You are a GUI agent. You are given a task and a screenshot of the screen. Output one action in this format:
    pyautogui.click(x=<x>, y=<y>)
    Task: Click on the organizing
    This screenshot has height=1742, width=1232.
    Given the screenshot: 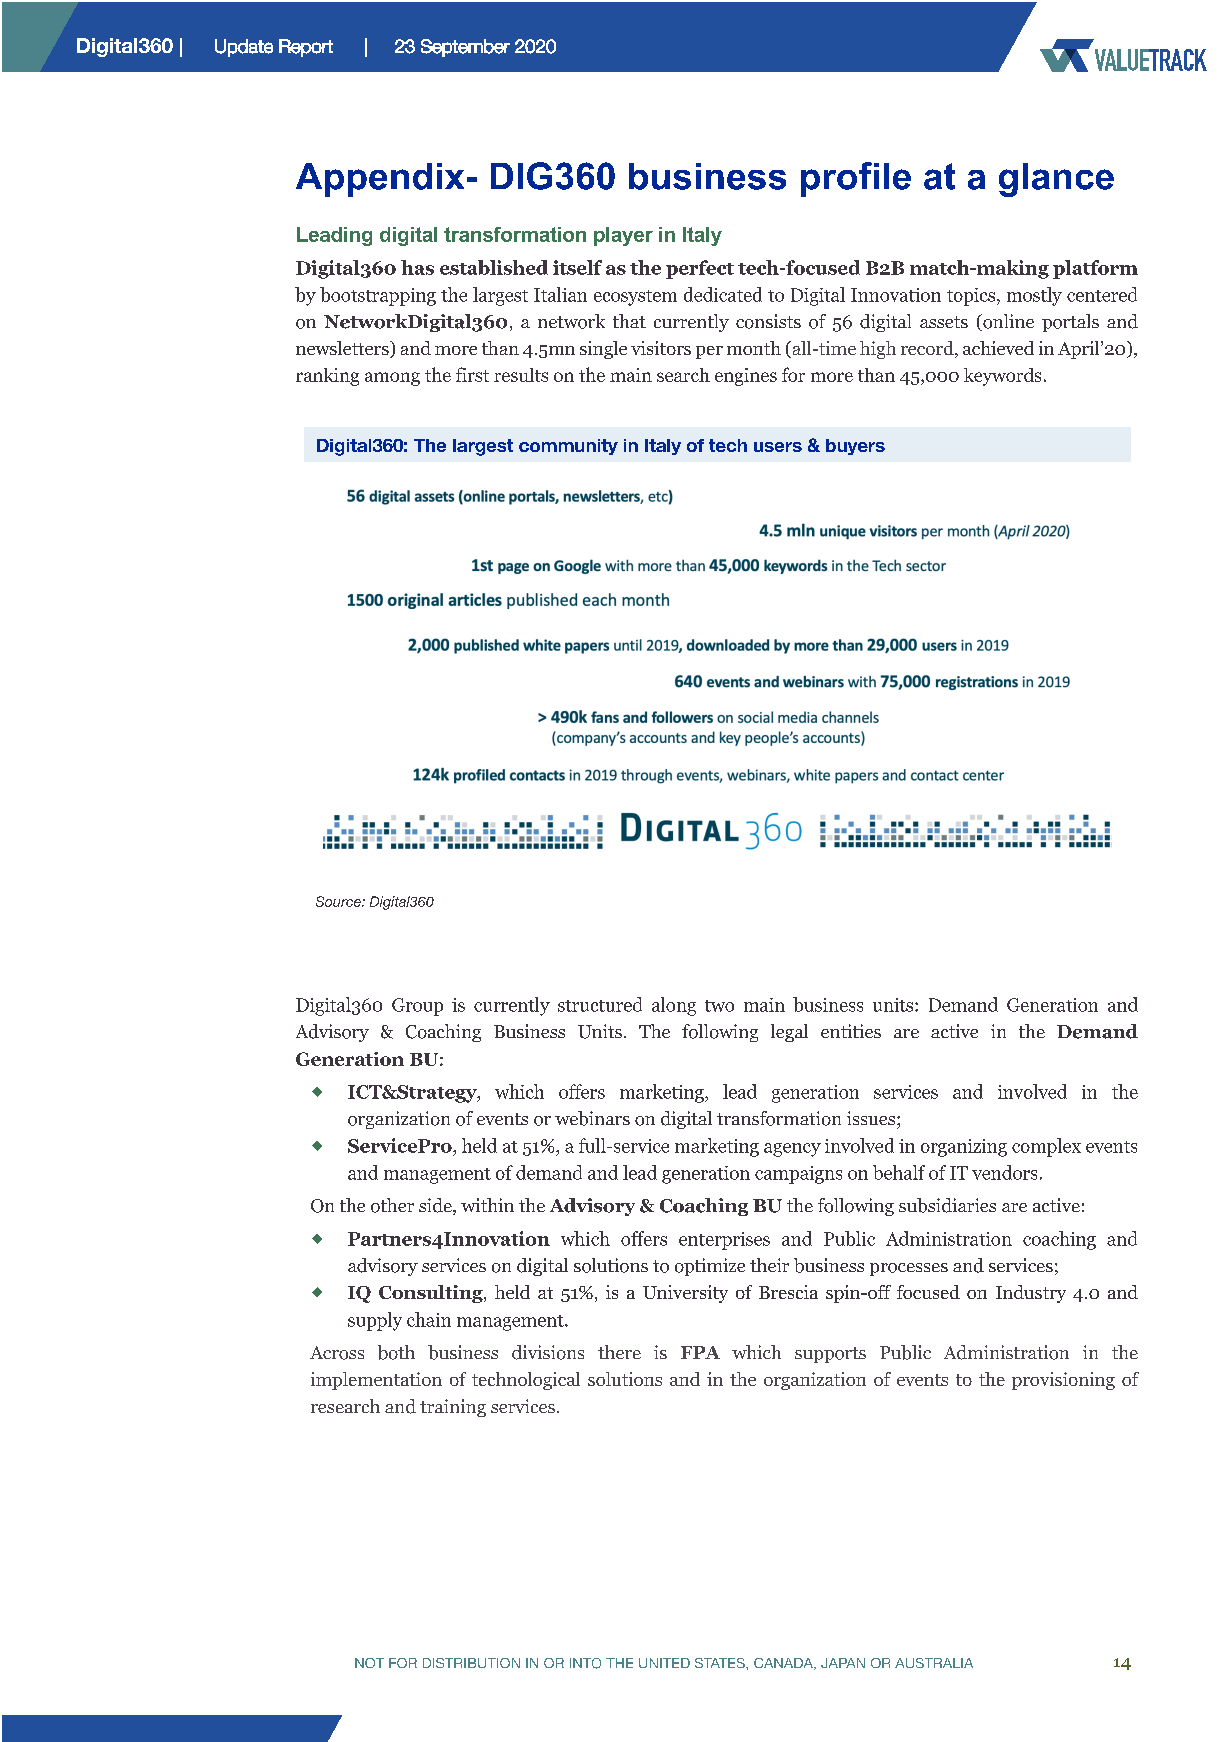 What is the action you would take?
    pyautogui.click(x=964, y=1148)
